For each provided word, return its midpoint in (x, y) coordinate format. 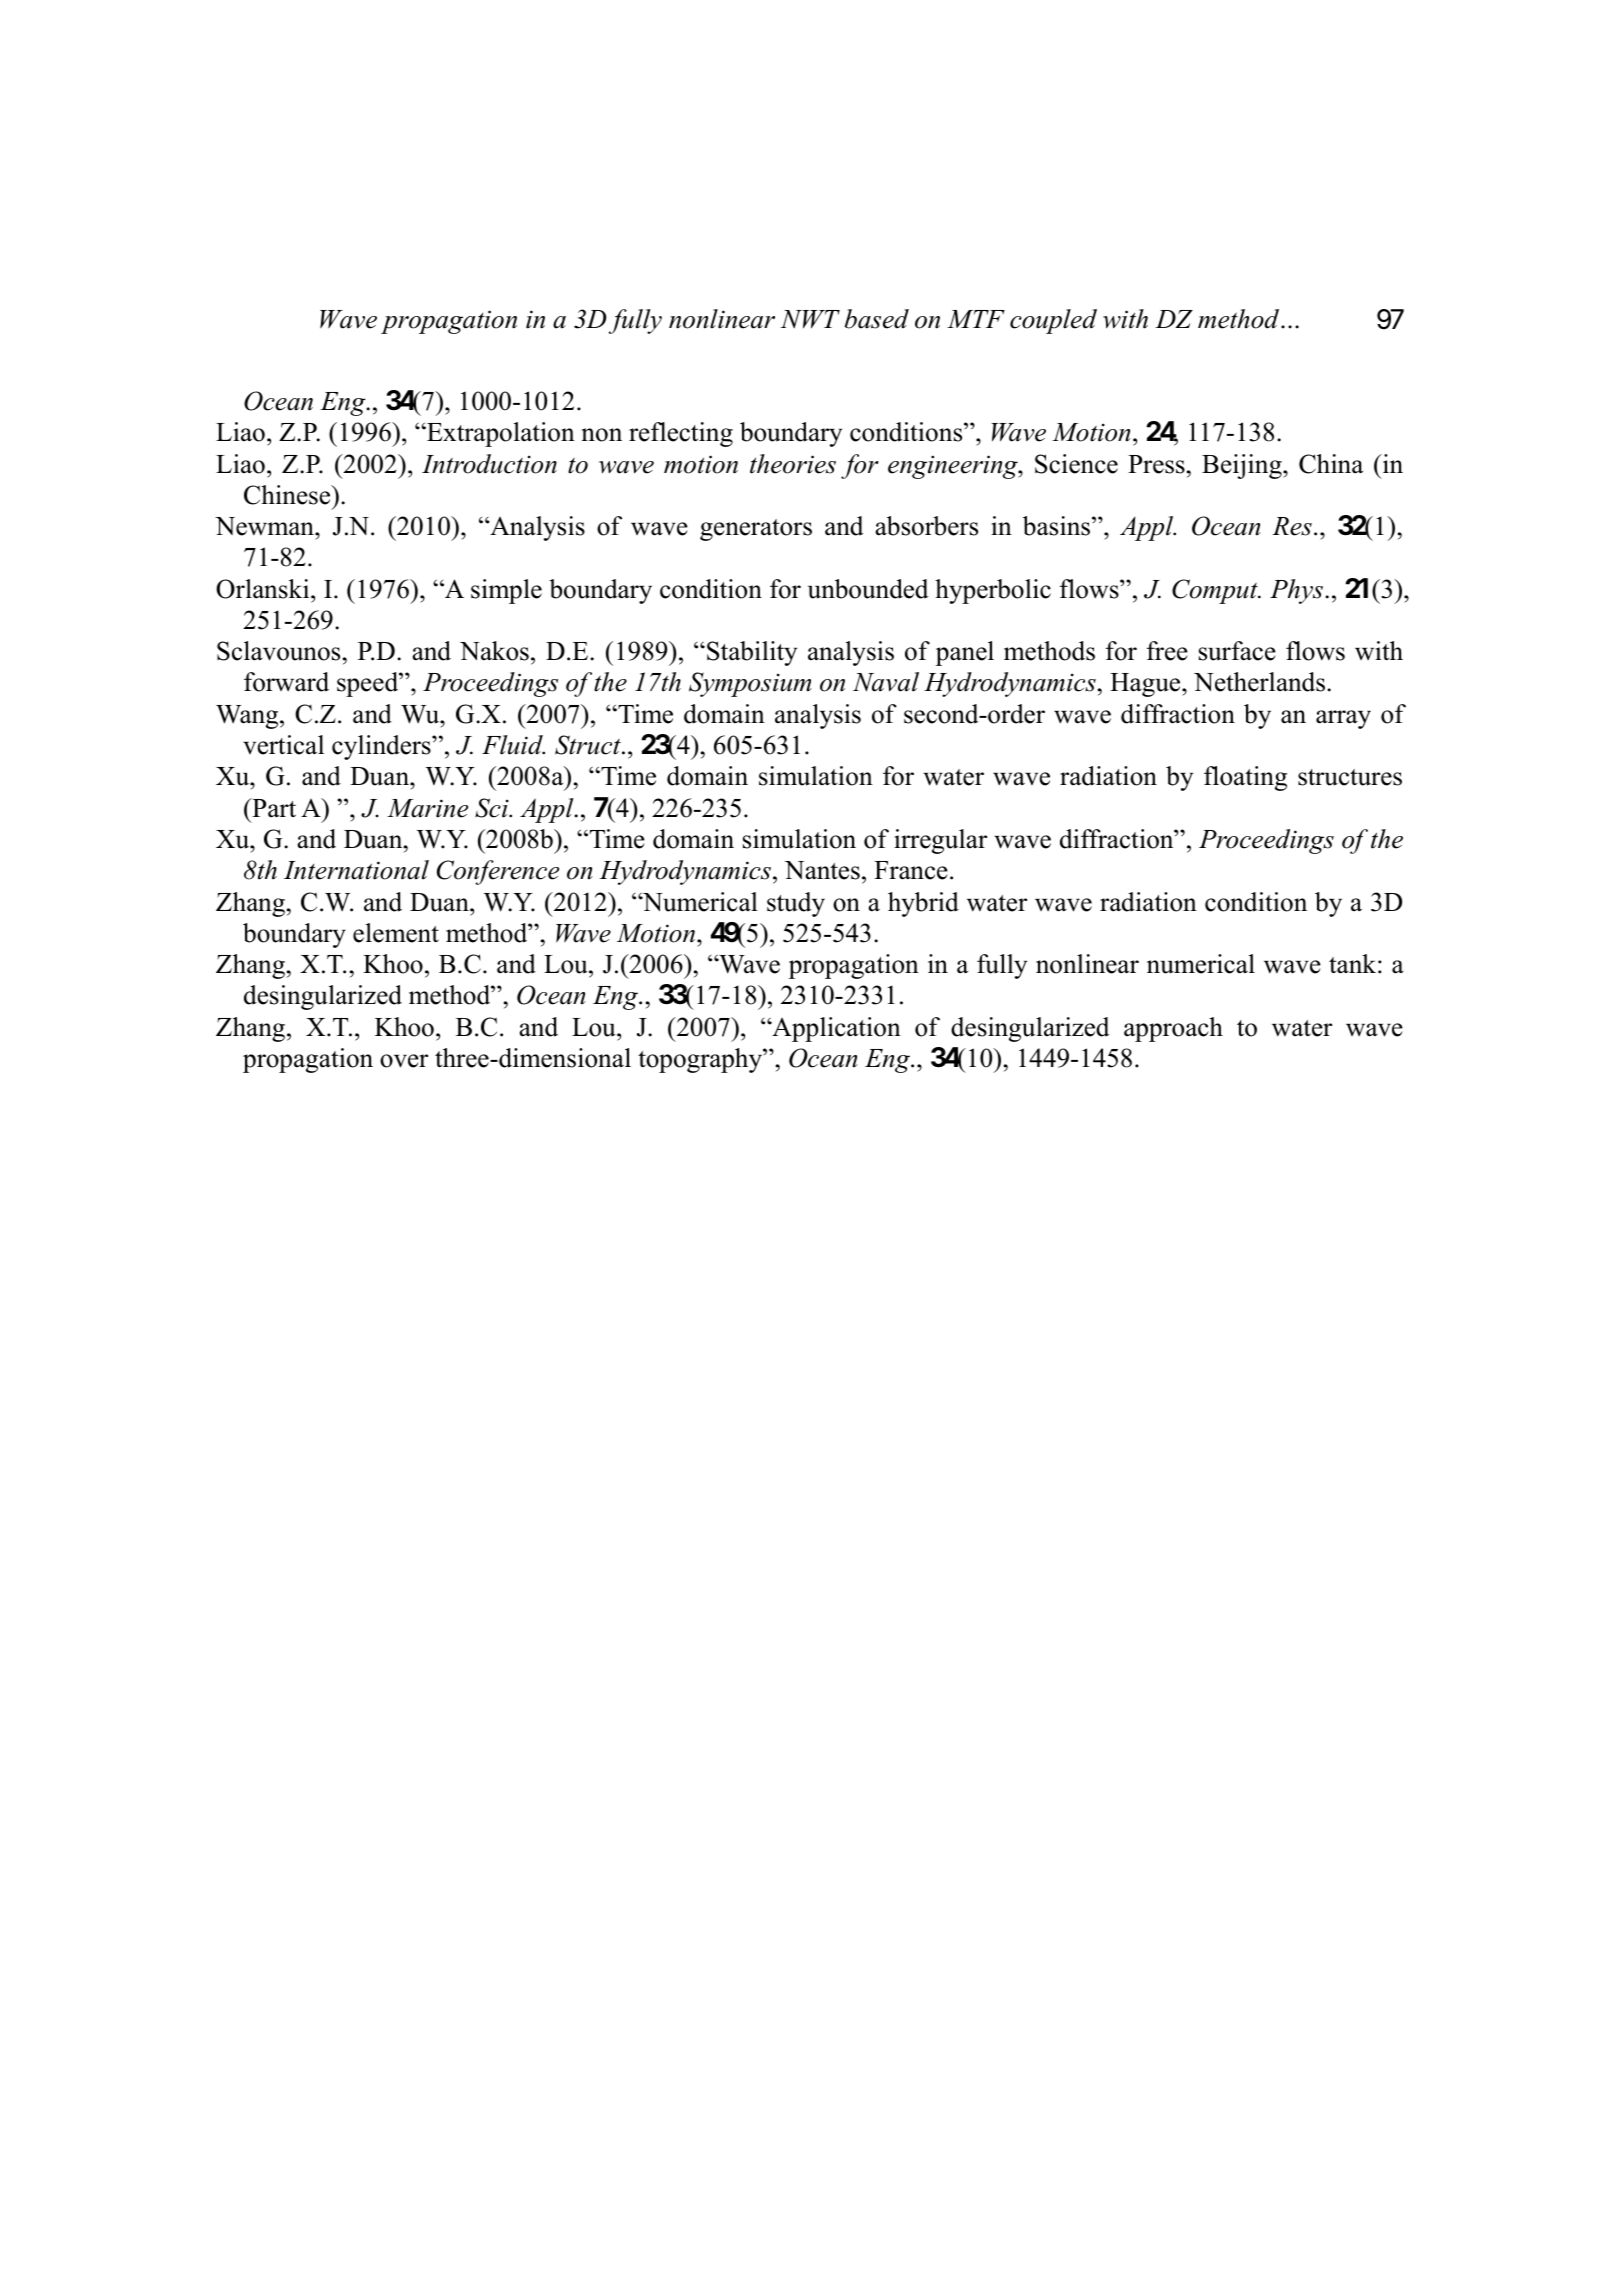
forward (286, 682)
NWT (810, 319)
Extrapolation (500, 434)
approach (1173, 1029)
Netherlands (1259, 682)
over (404, 1061)
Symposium (750, 684)
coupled (1053, 321)
